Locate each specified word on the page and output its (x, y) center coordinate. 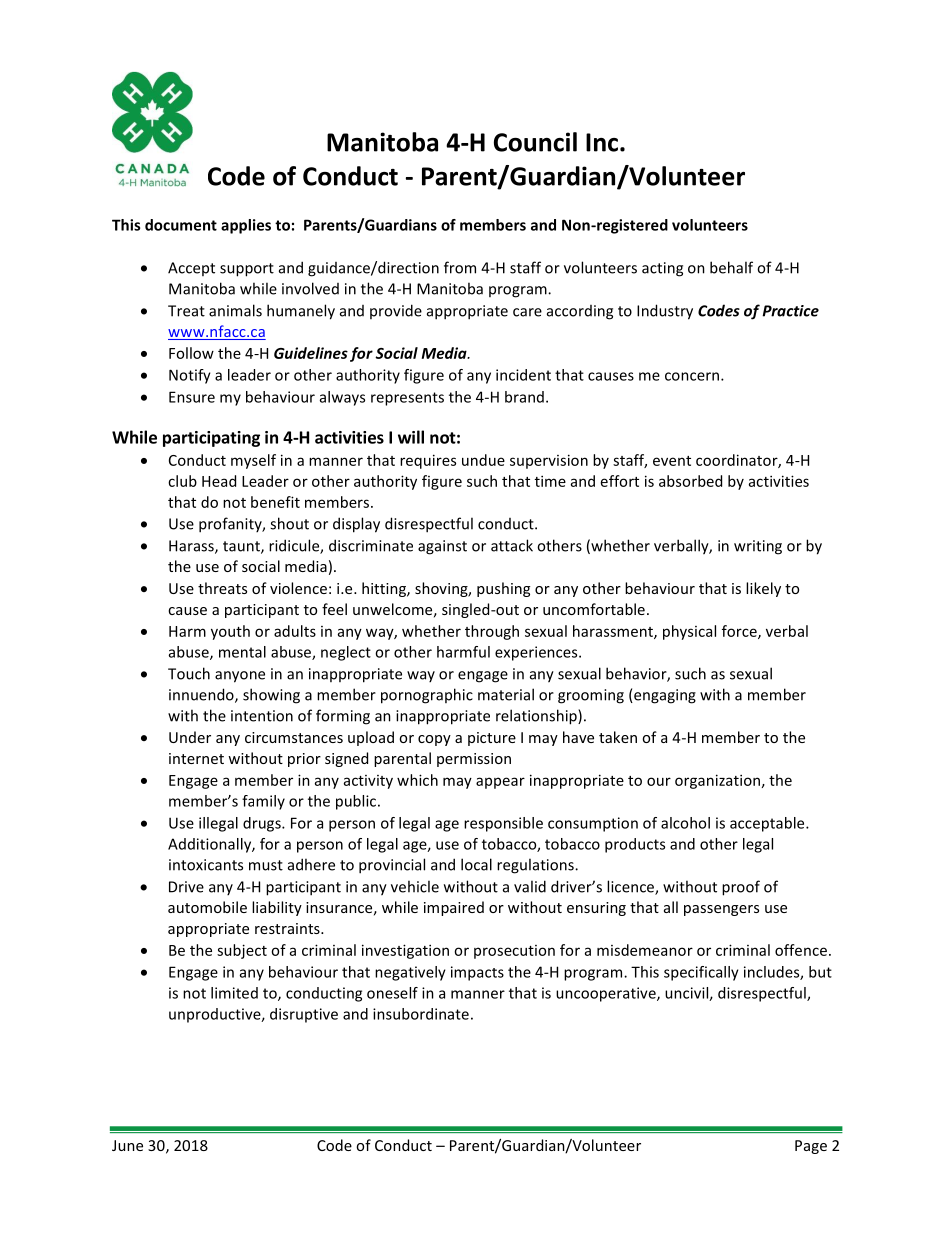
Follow (191, 353)
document (181, 225)
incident (523, 375)
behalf (731, 267)
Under (190, 737)
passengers (721, 910)
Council (535, 142)
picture (492, 739)
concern (693, 376)
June (127, 1145)
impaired (454, 908)
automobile (207, 907)
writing (758, 547)
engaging (664, 696)
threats (222, 588)
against (442, 547)
